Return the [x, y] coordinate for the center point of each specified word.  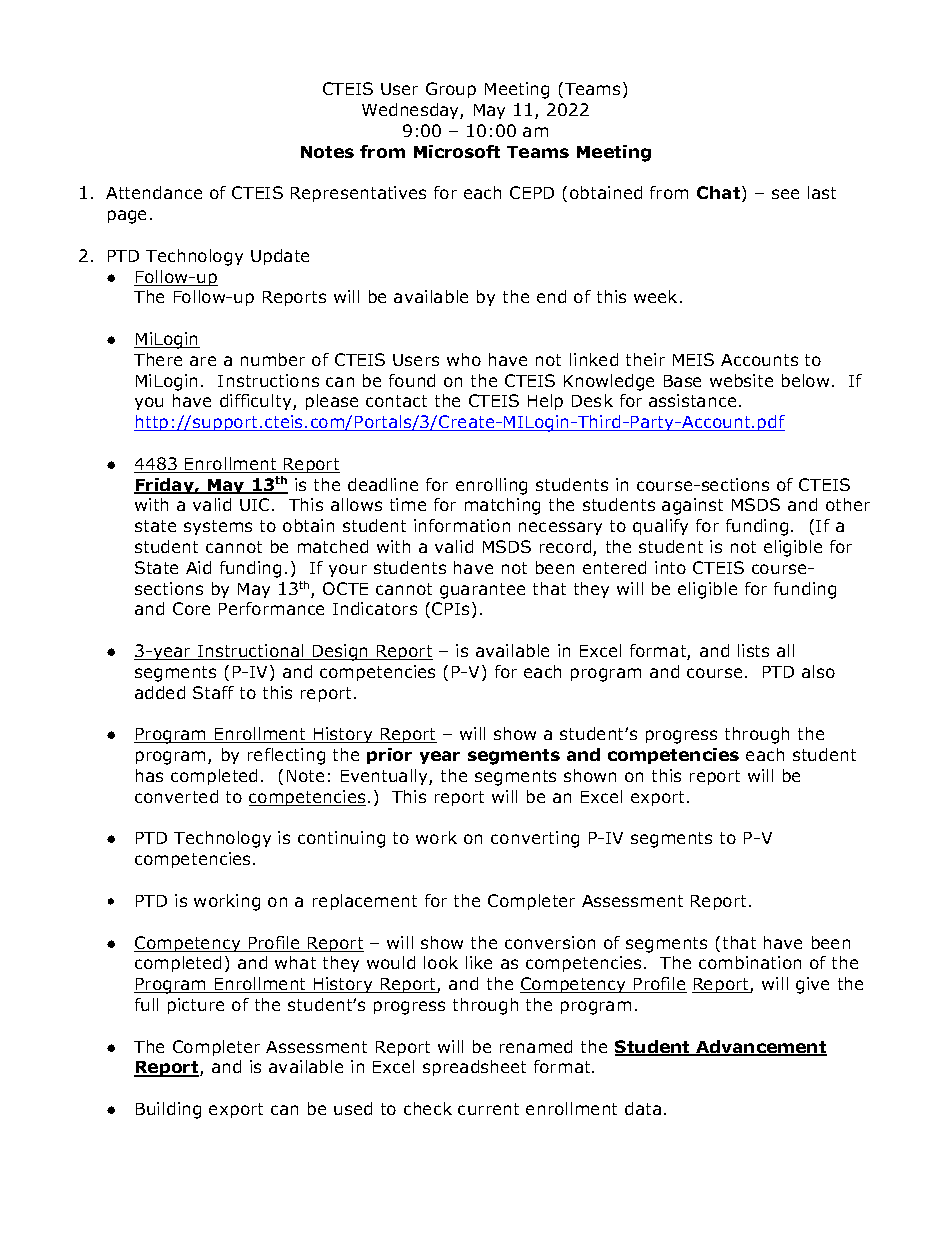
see [785, 194]
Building [168, 1110]
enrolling [491, 486]
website [741, 380]
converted [176, 796]
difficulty [257, 402]
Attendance [154, 192]
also [818, 671]
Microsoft [457, 151]
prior [389, 756]
